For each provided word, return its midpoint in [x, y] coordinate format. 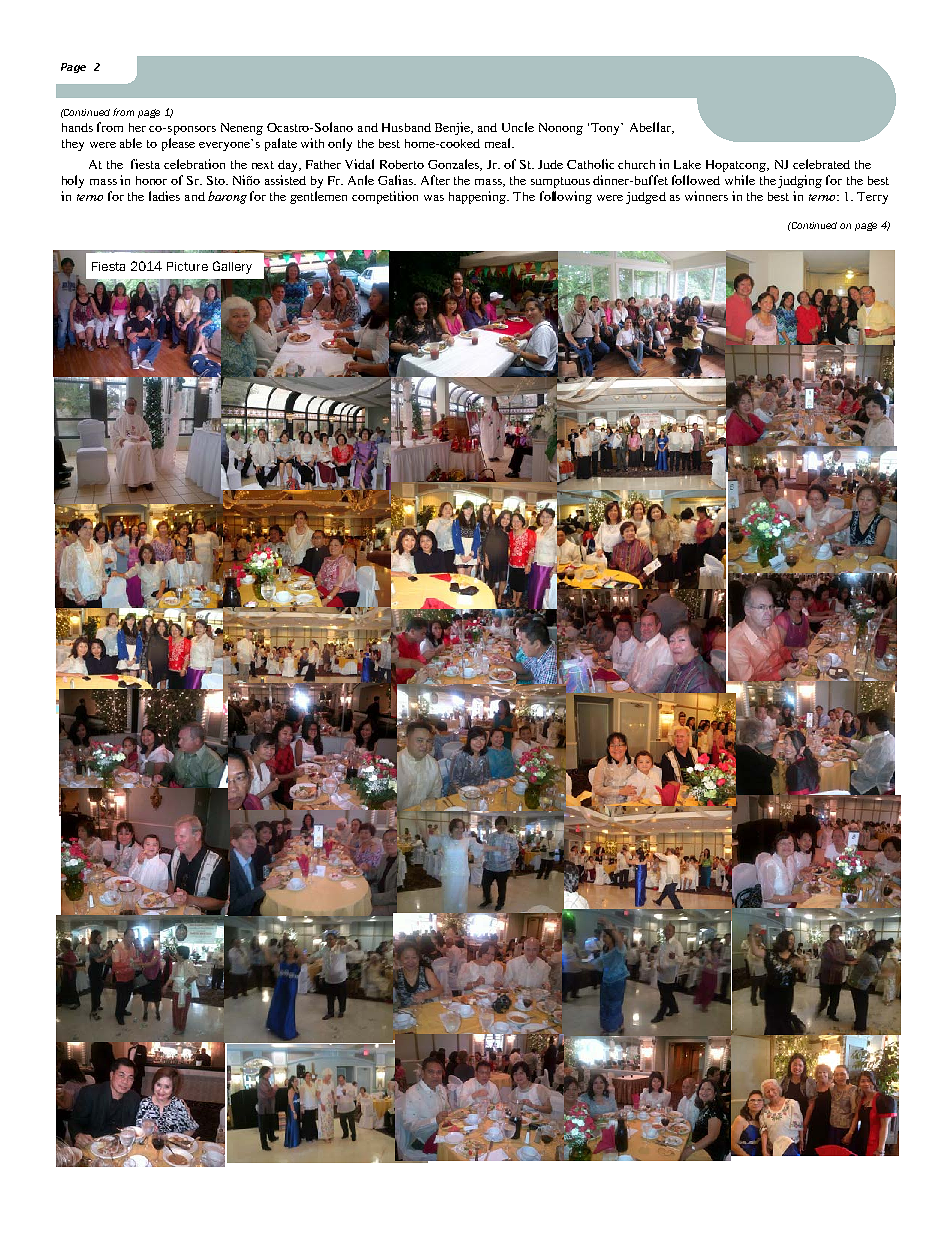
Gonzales [455, 165]
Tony [607, 129]
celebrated [821, 164]
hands [77, 127]
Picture [187, 266]
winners [706, 196]
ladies [164, 196]
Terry [872, 198]
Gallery [232, 267]
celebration [194, 164]
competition [385, 197]
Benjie [454, 128]
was [434, 198]
